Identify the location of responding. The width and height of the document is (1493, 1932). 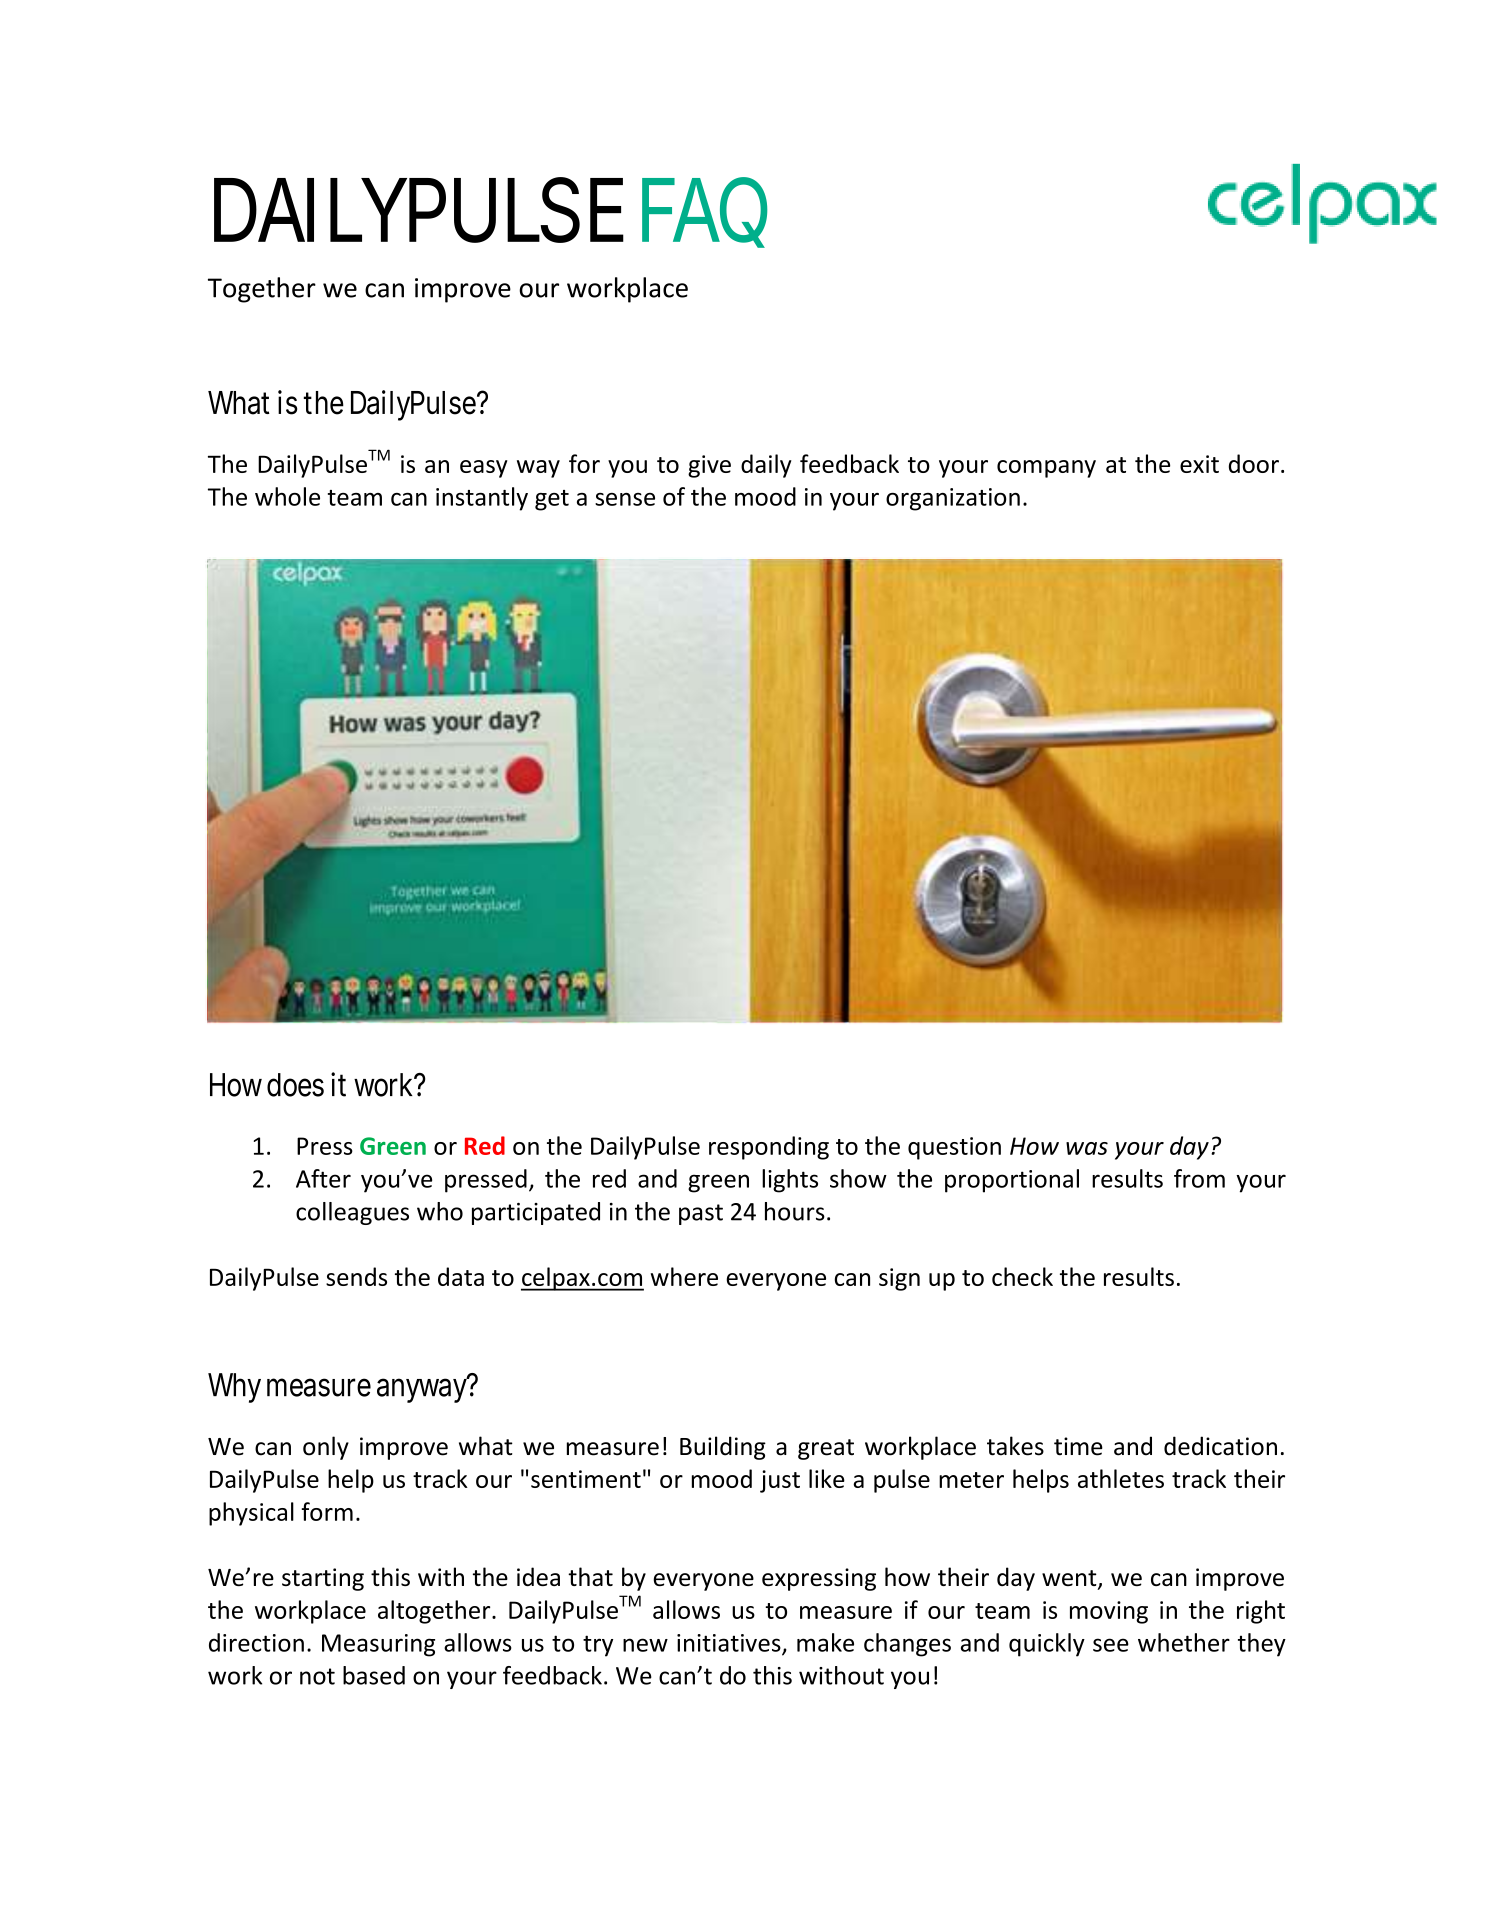
(769, 1148).
